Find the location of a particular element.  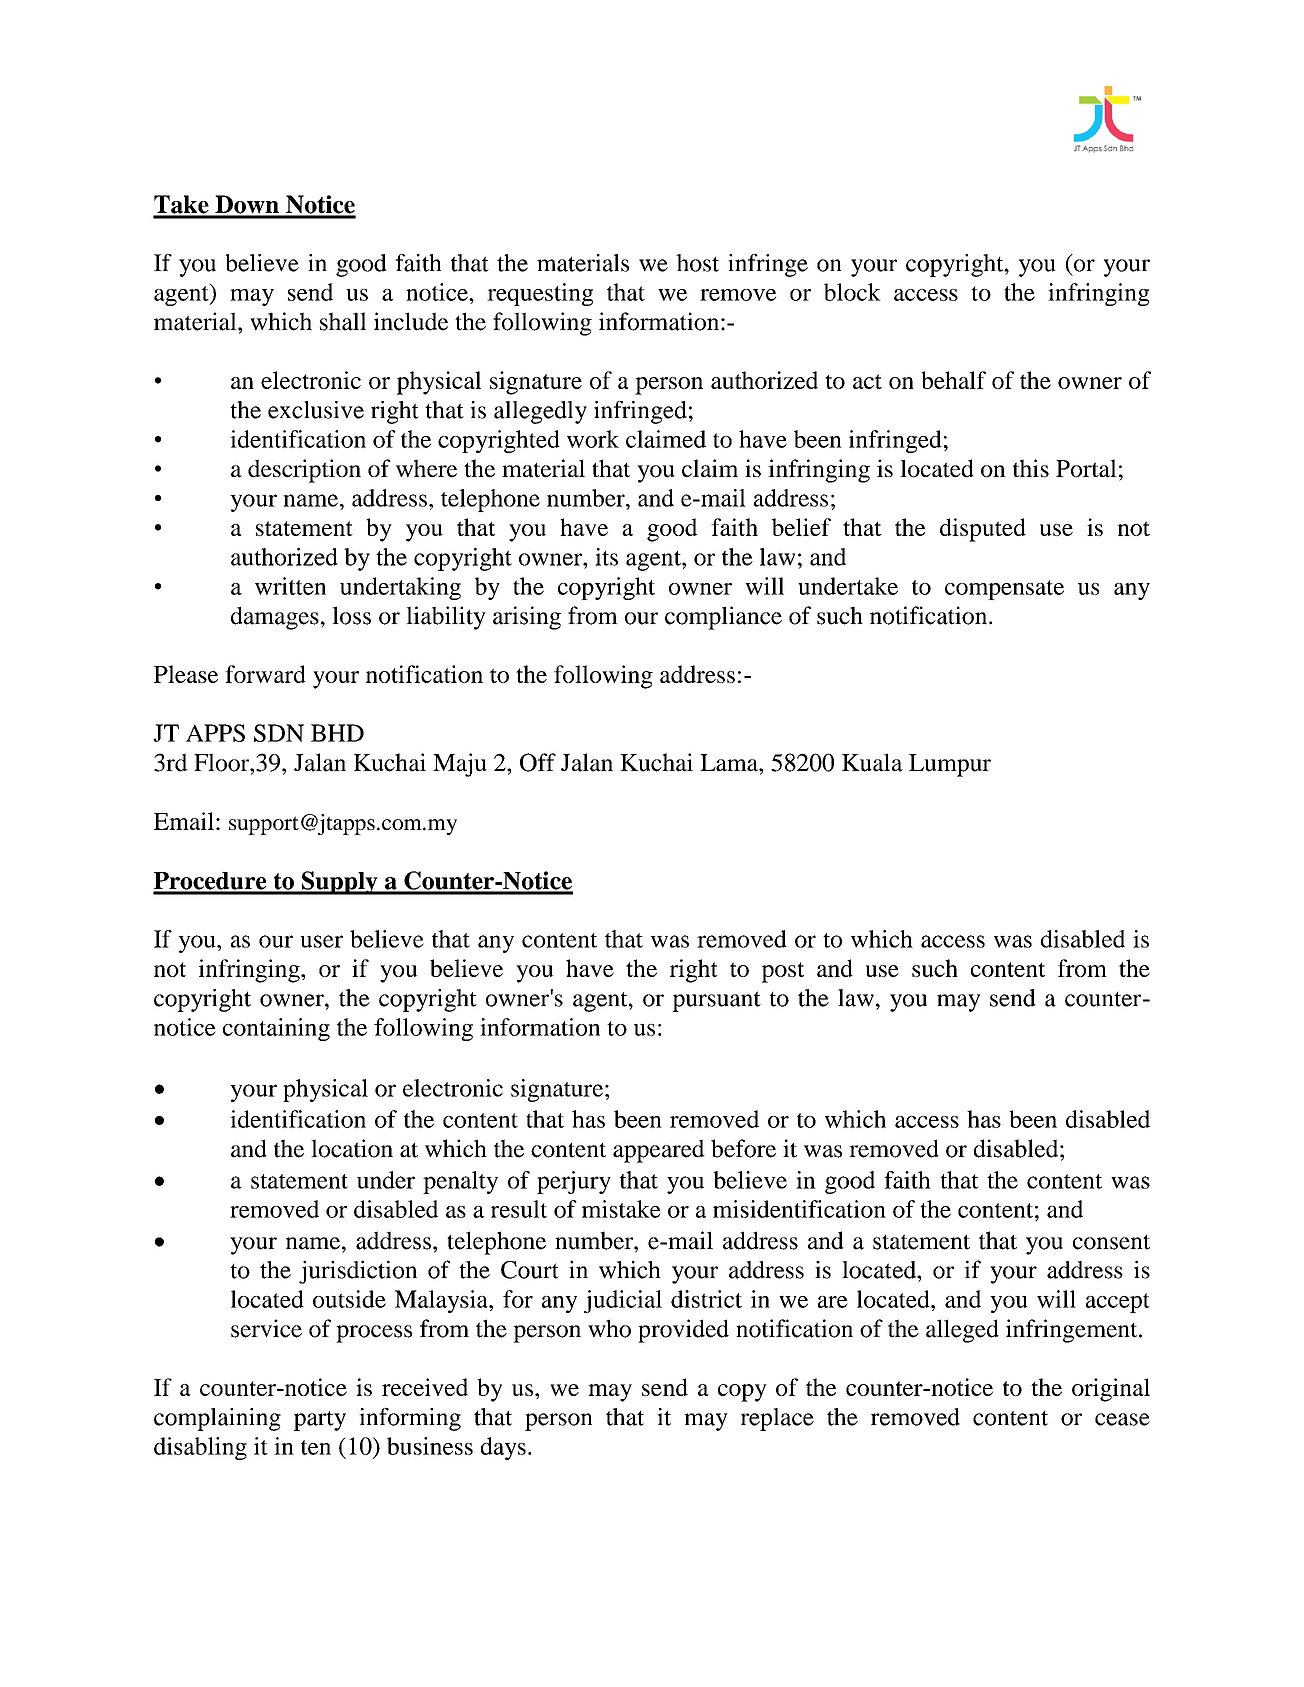

appeared is located at coordinates (659, 1151).
